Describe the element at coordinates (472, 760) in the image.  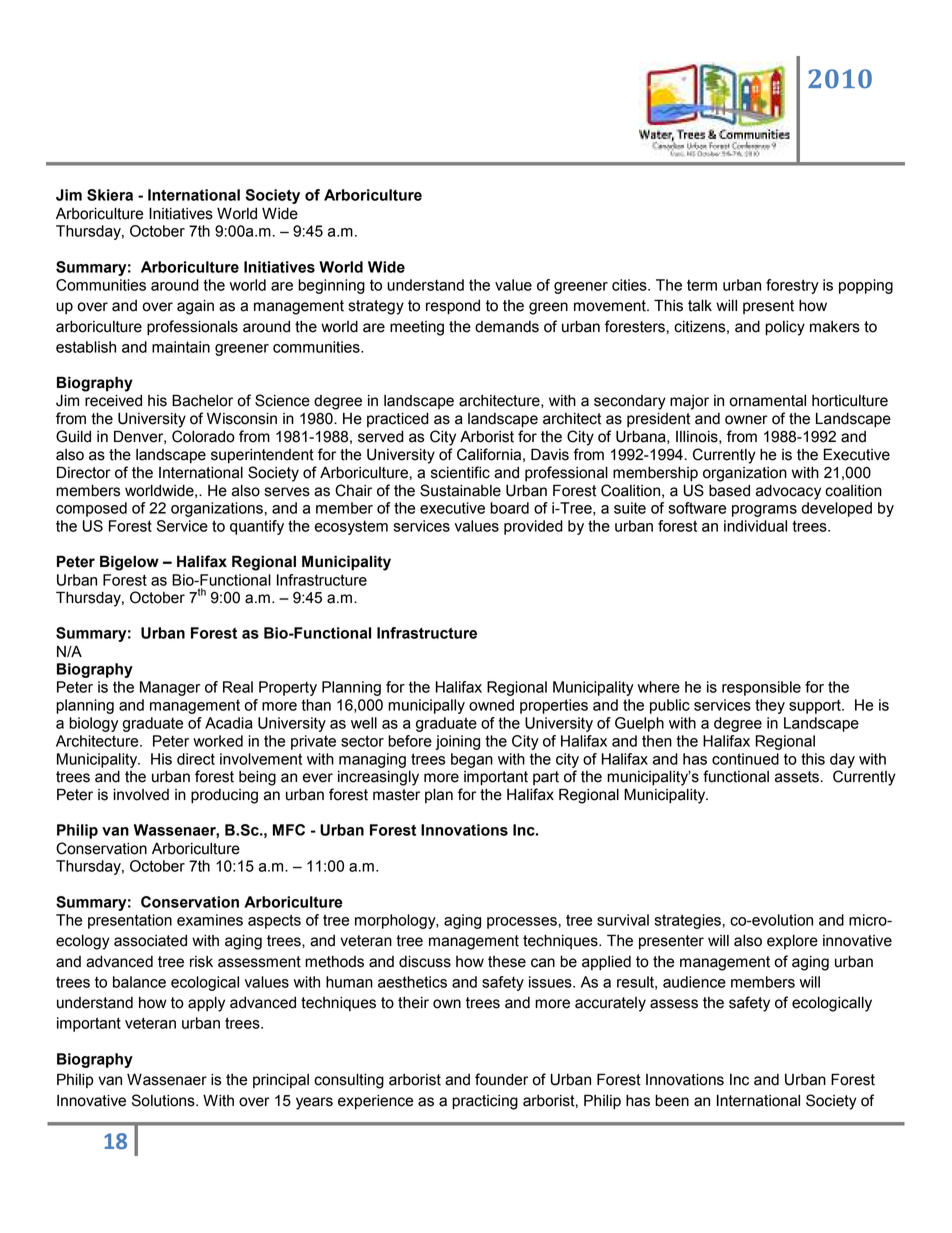
I see `began` at that location.
